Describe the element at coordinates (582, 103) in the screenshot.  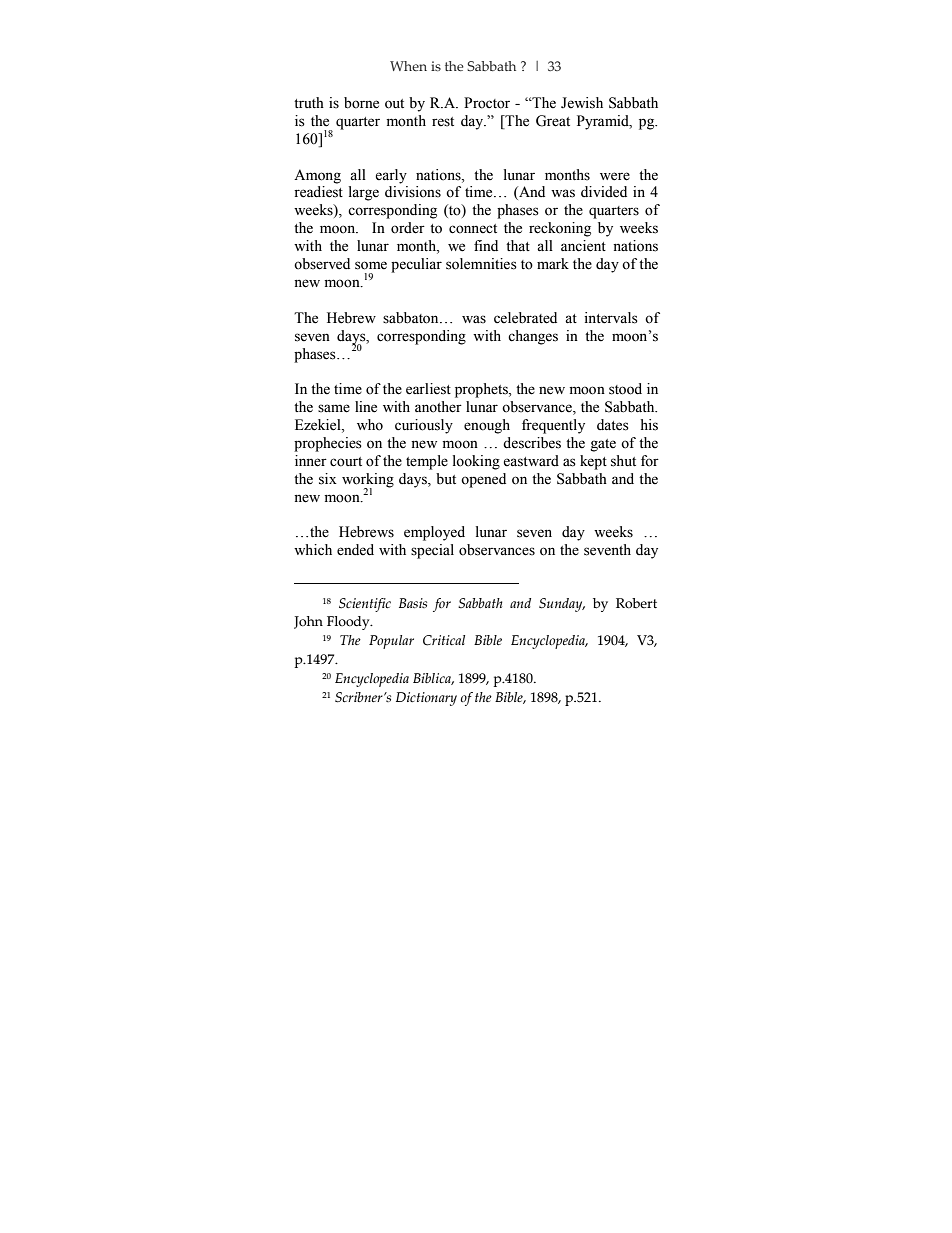
I see `Jewish` at that location.
